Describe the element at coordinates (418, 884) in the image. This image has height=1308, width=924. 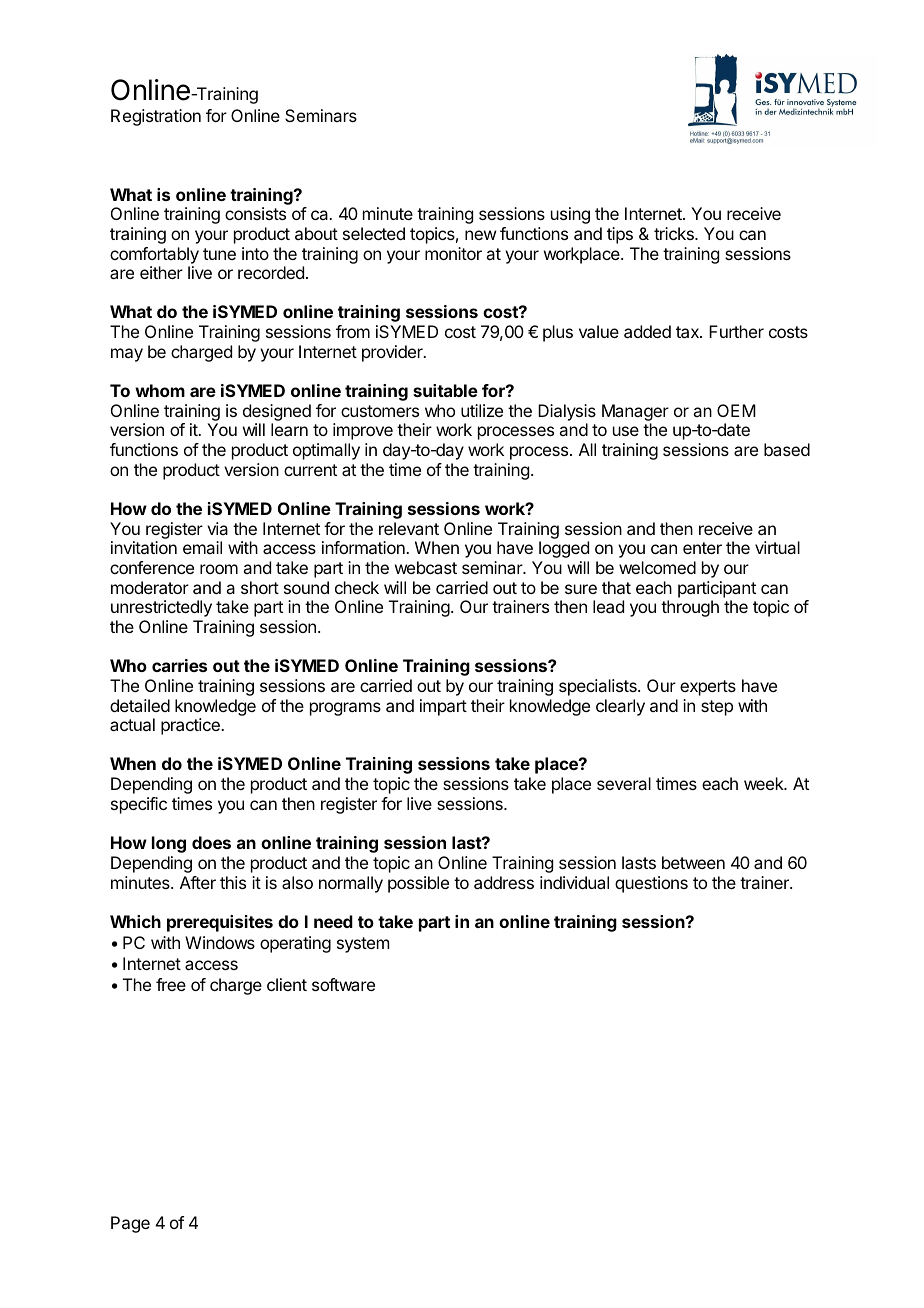
I see `possible` at that location.
